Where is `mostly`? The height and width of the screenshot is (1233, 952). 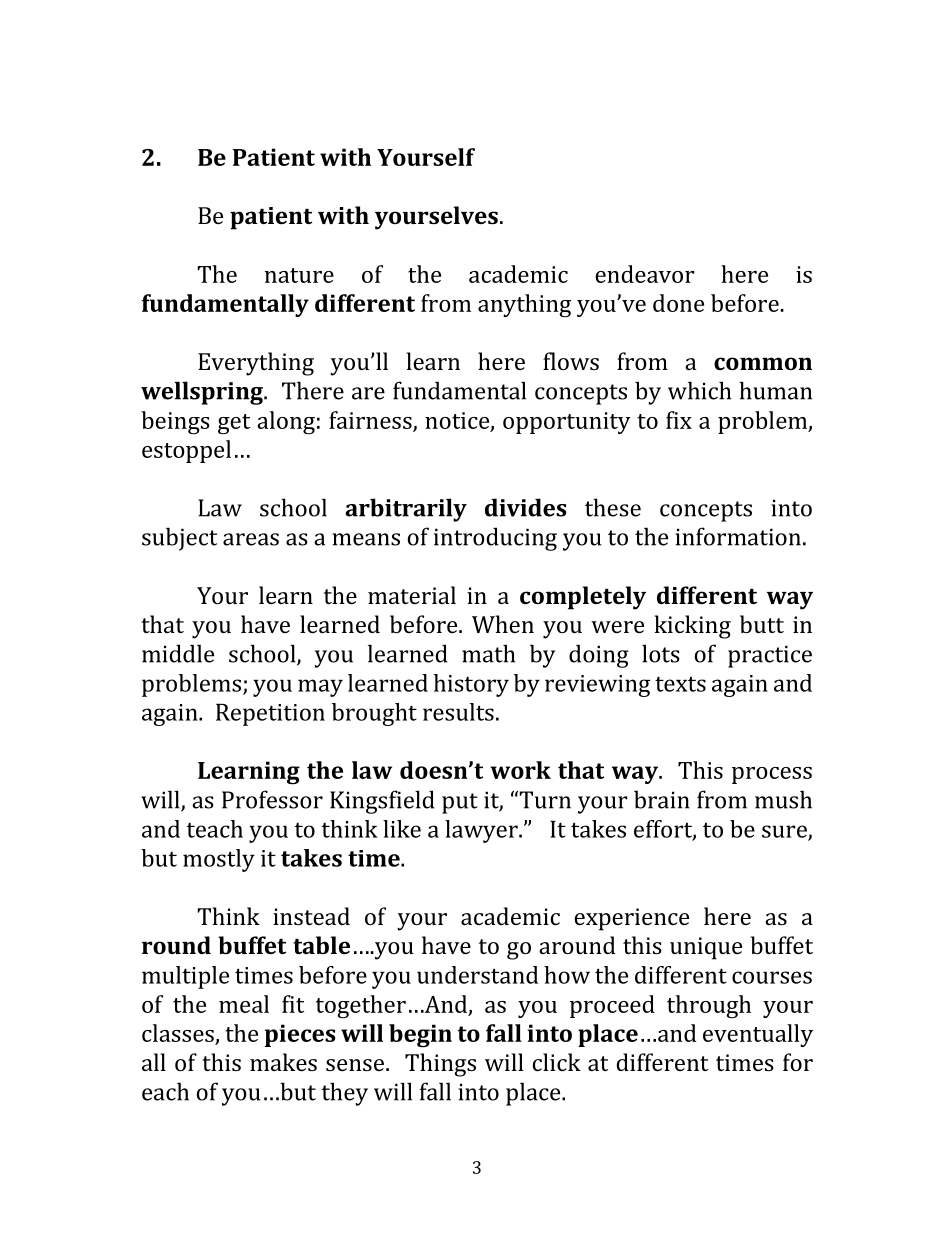
mostly is located at coordinates (219, 860).
